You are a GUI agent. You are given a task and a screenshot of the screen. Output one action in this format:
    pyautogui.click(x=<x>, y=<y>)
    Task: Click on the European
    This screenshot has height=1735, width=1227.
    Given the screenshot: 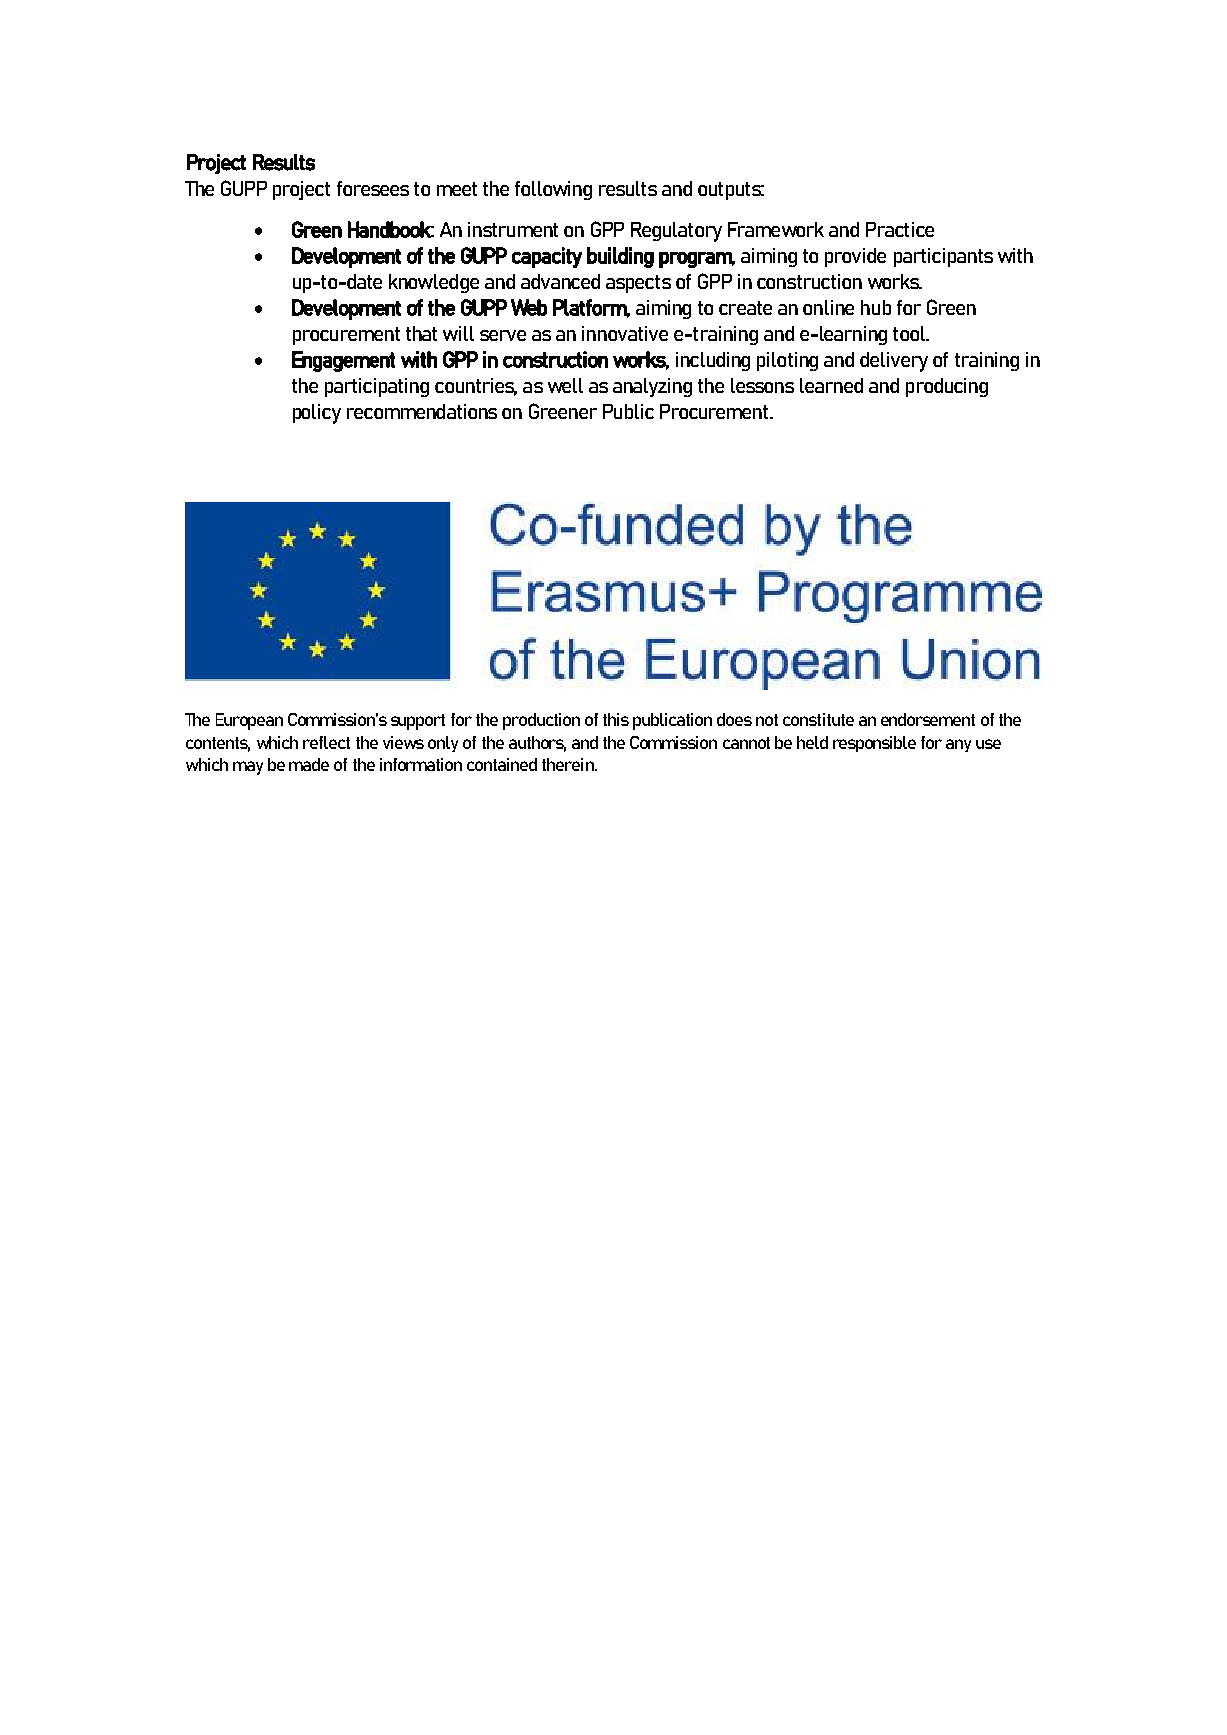 What is the action you would take?
    pyautogui.click(x=249, y=721)
